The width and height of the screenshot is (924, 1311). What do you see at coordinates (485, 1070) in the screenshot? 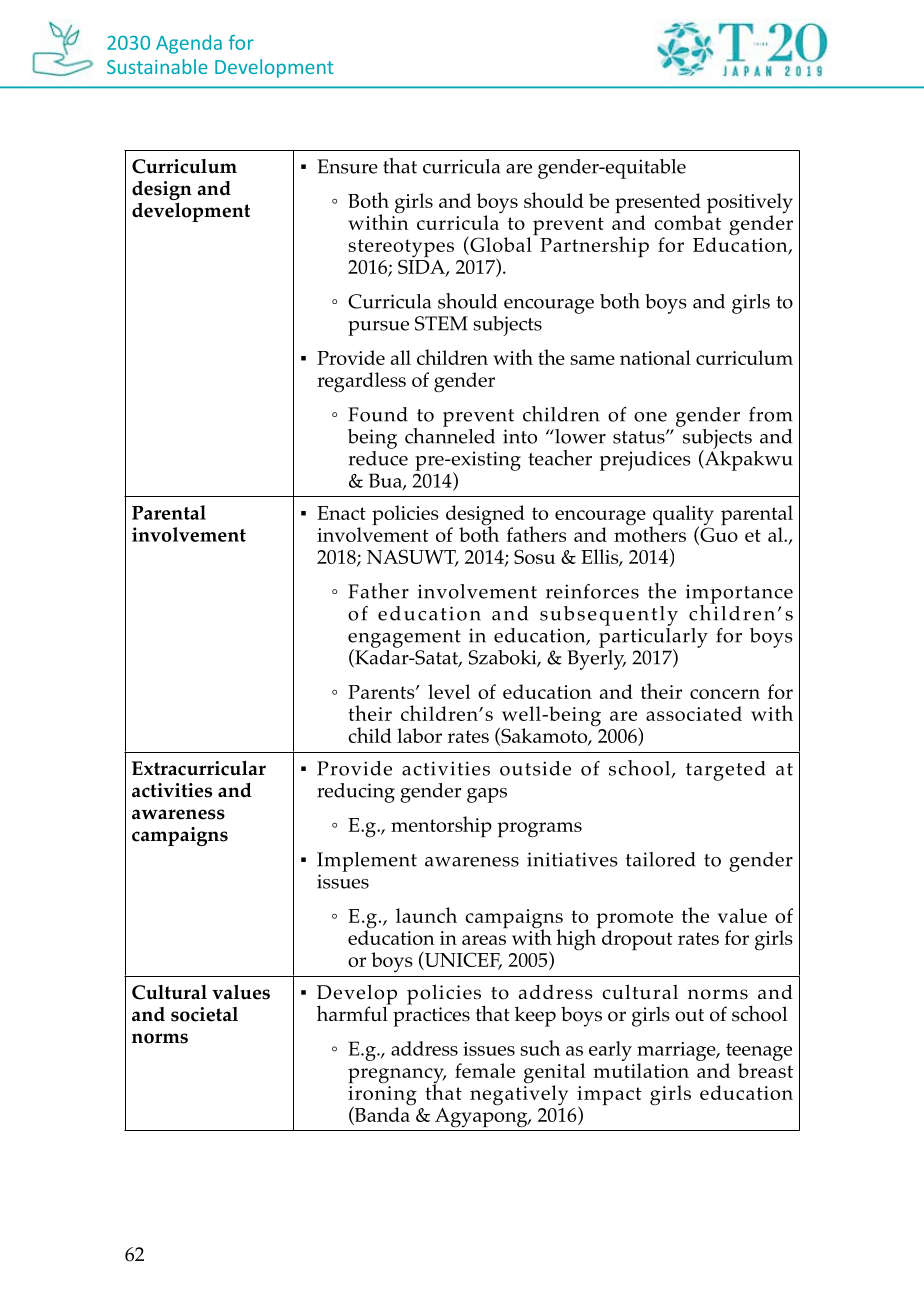
I see `female` at bounding box center [485, 1070].
